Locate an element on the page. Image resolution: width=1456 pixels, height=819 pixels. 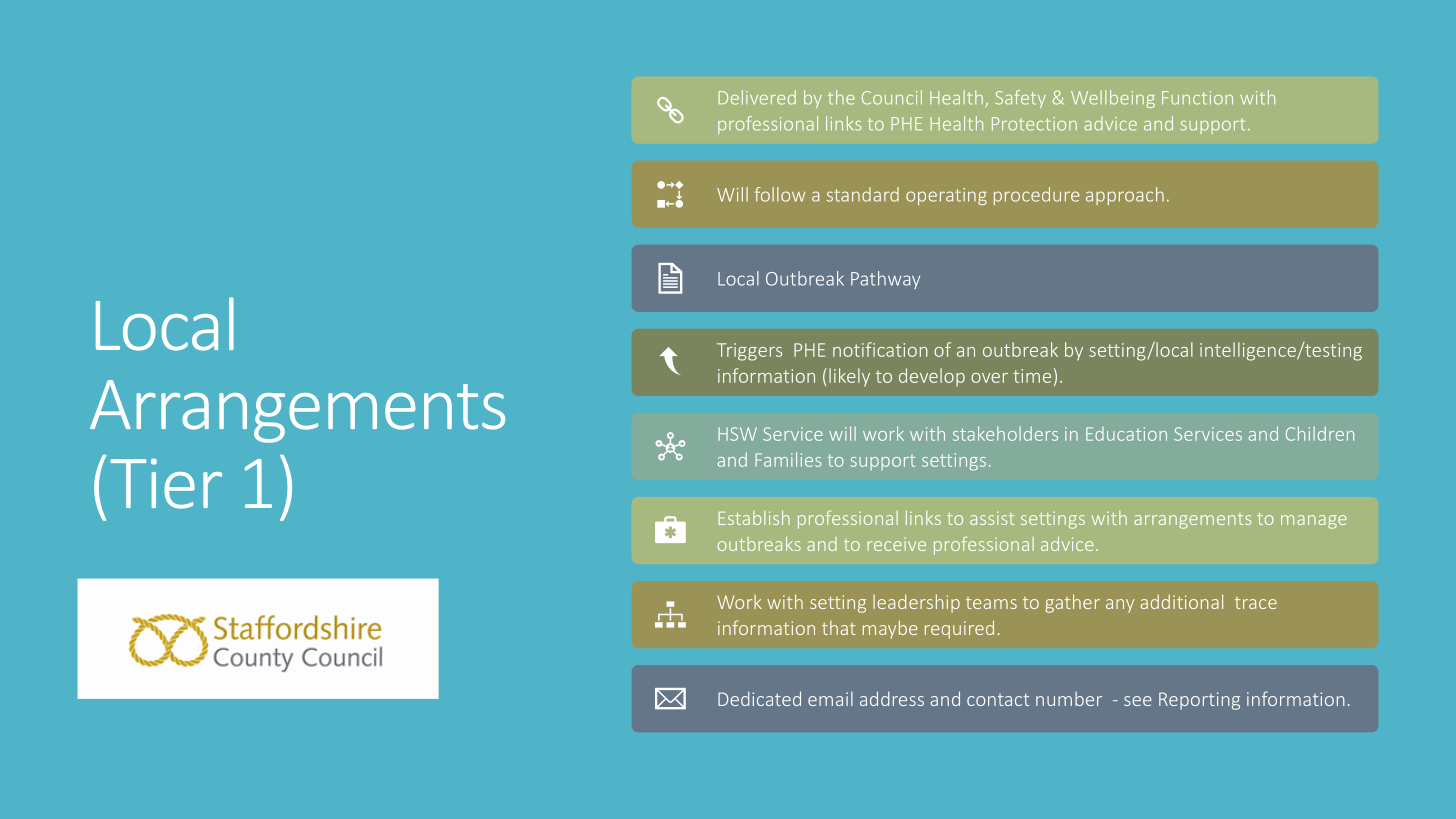
Delivered is located at coordinates (757, 97).
